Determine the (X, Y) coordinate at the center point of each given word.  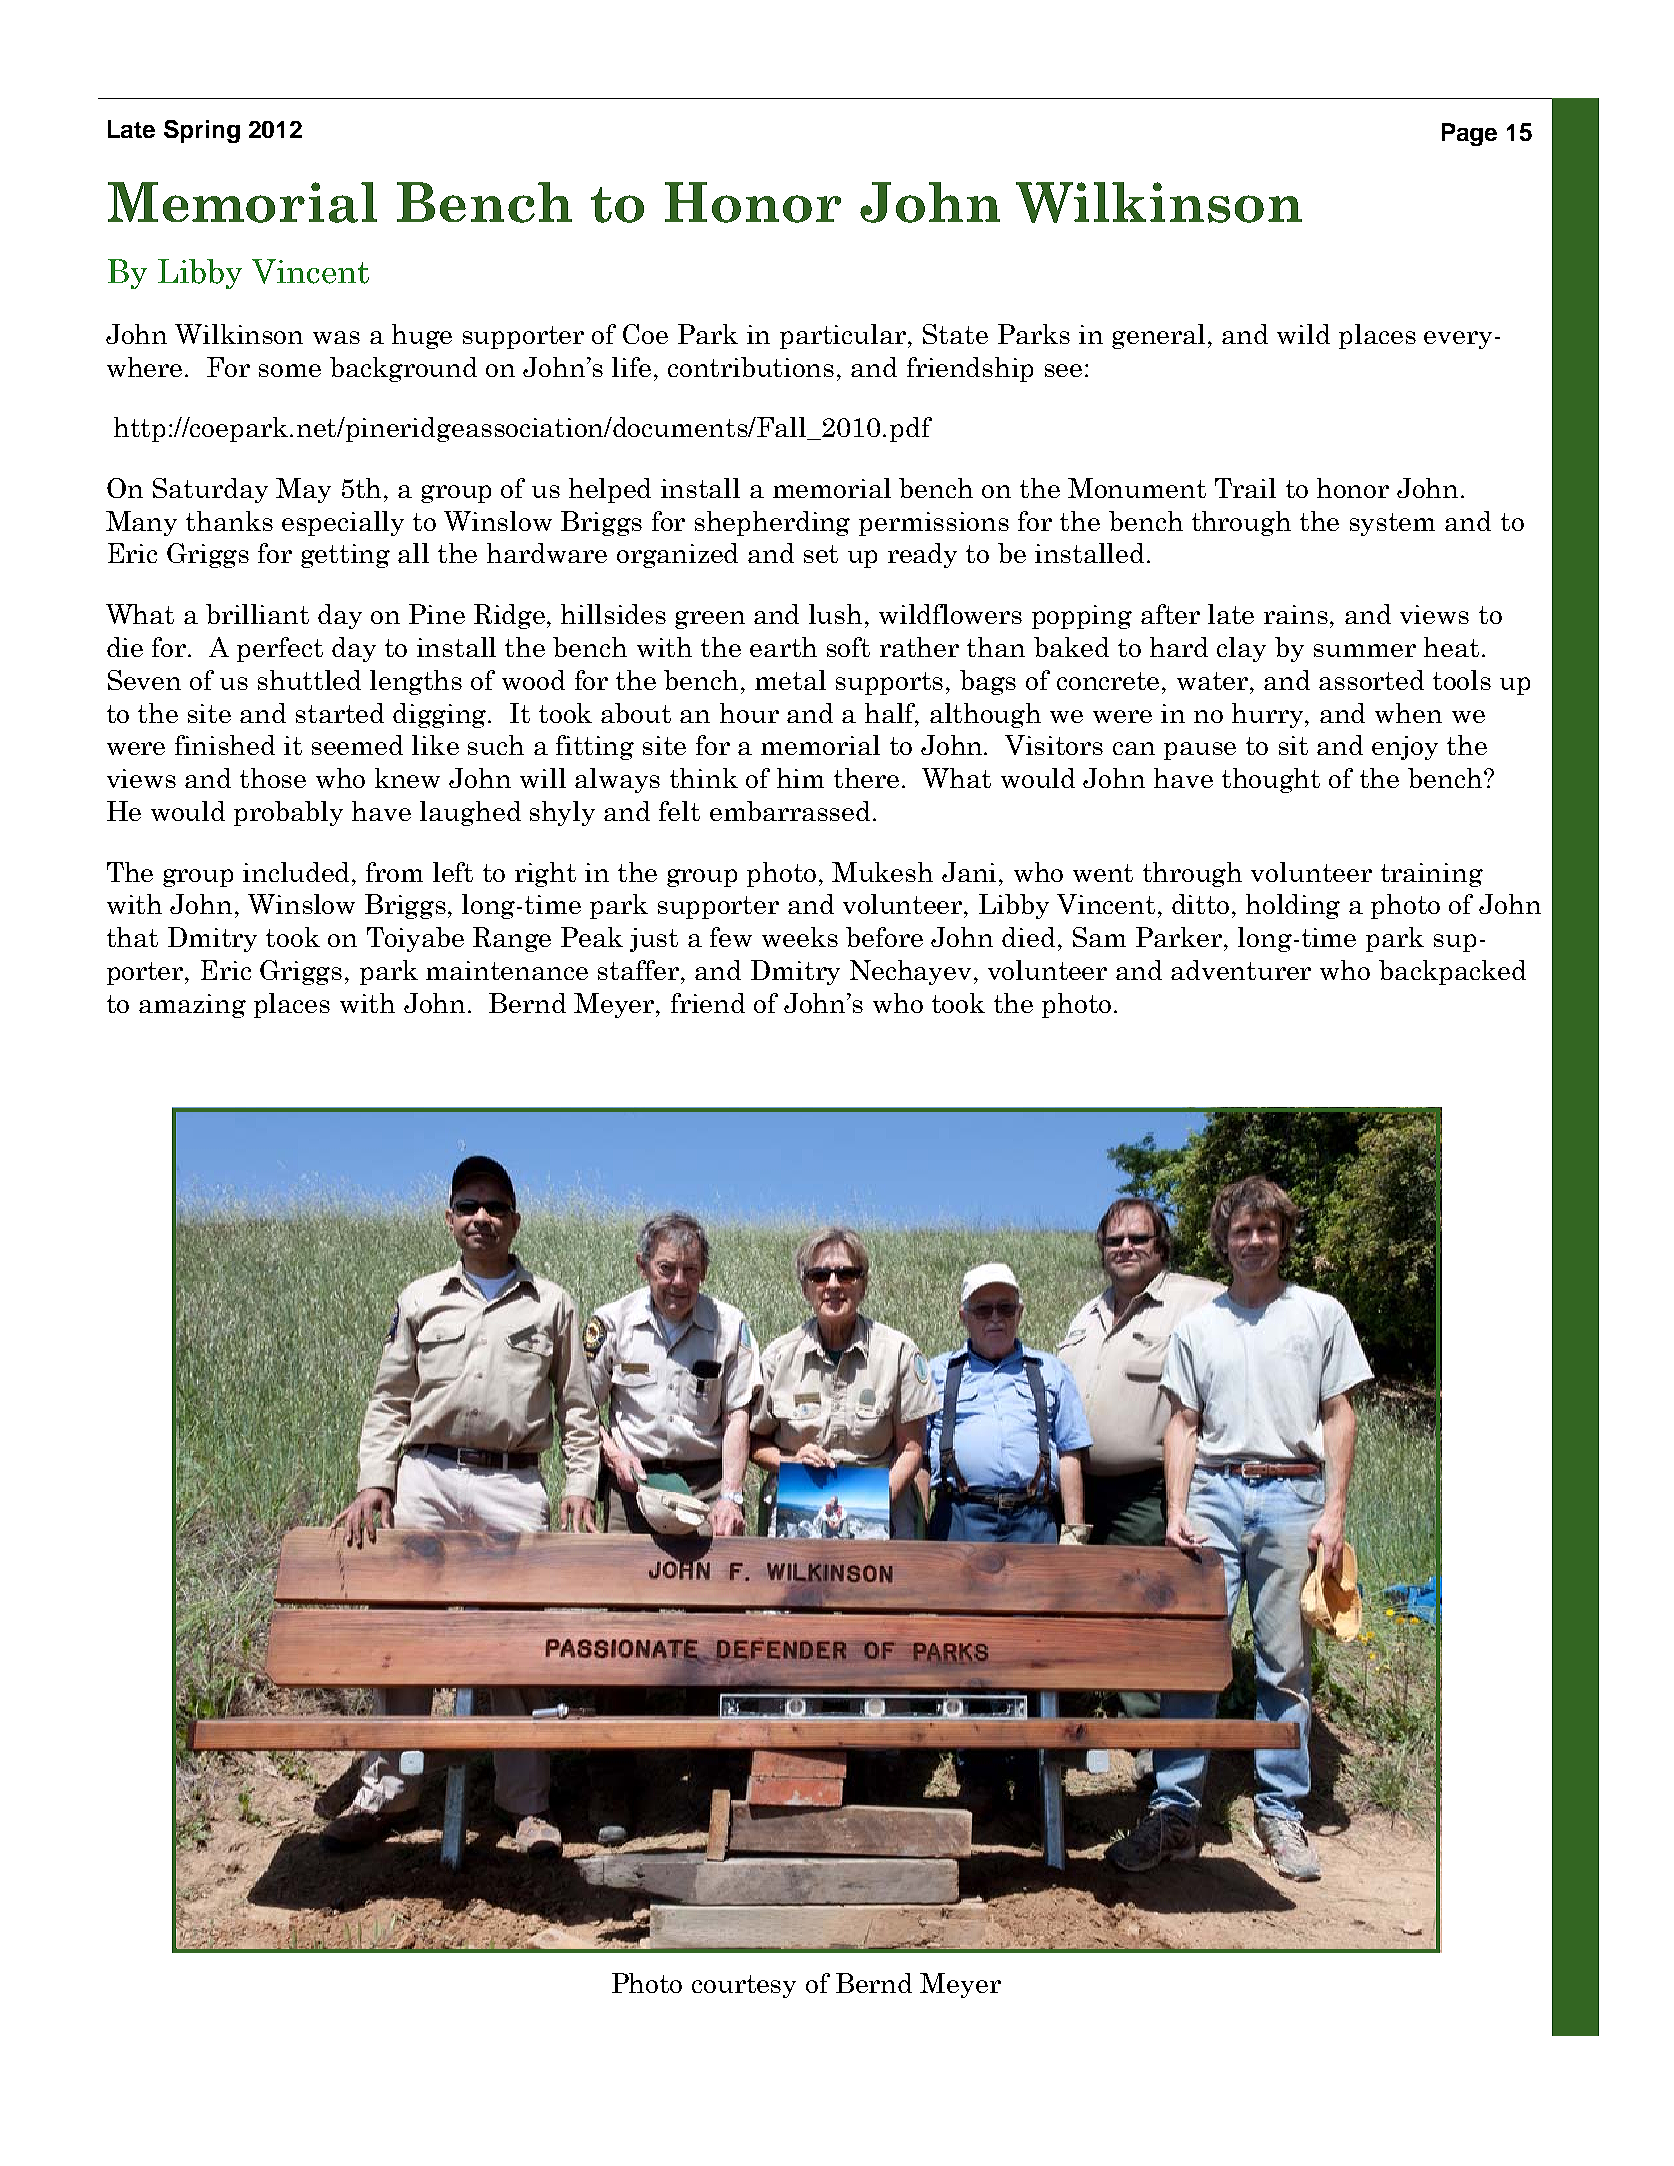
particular (844, 336)
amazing (192, 1006)
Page (1469, 134)
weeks (800, 937)
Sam (1099, 937)
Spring (202, 131)
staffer (640, 970)
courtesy (744, 1986)
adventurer (1241, 970)
